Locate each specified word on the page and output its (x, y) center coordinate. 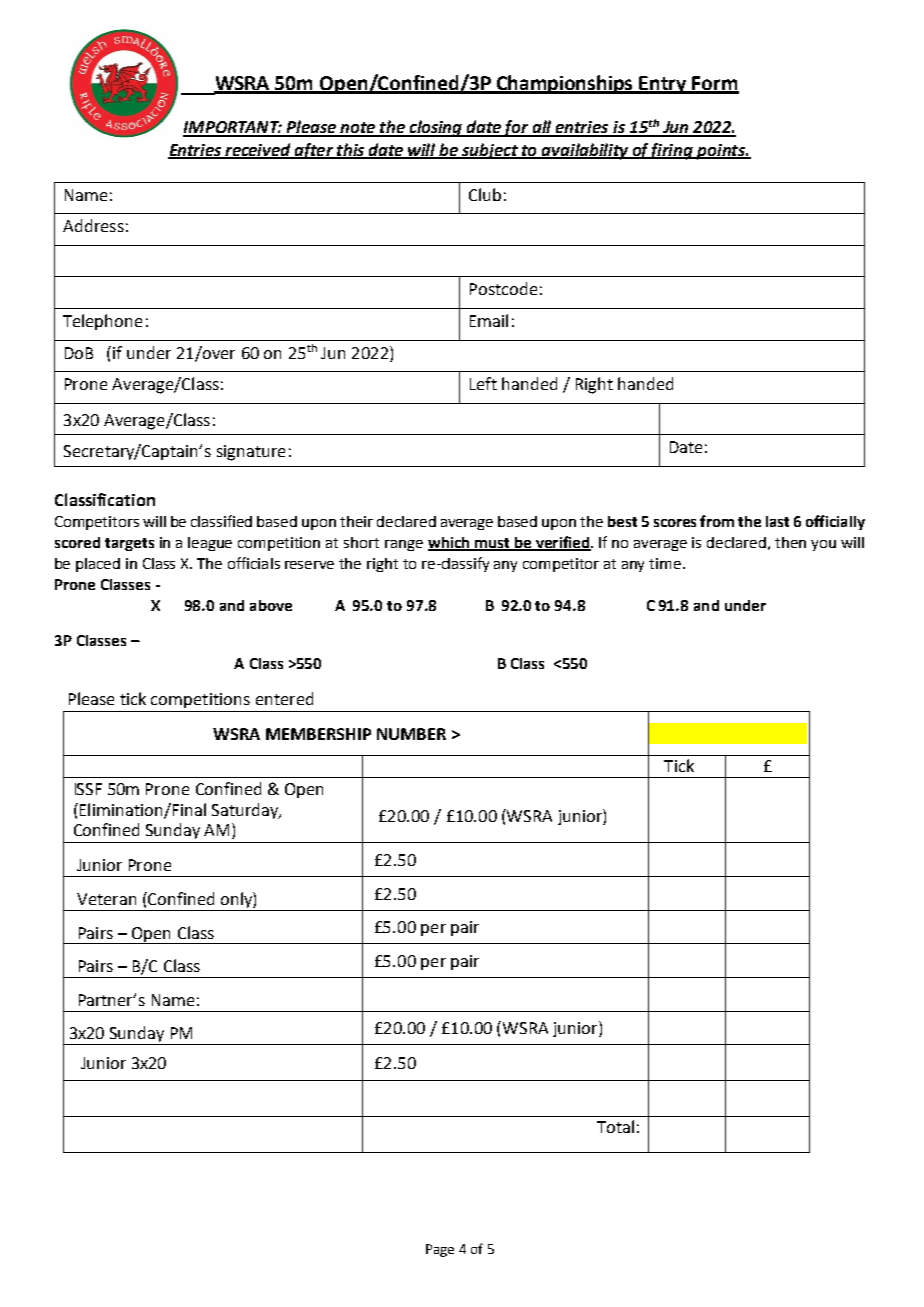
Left (483, 383)
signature (251, 453)
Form (715, 84)
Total (615, 1126)
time (665, 563)
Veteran (106, 899)
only (236, 901)
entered (284, 698)
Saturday (246, 811)
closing (436, 128)
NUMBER (411, 734)
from (717, 521)
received (258, 150)
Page (440, 1250)
